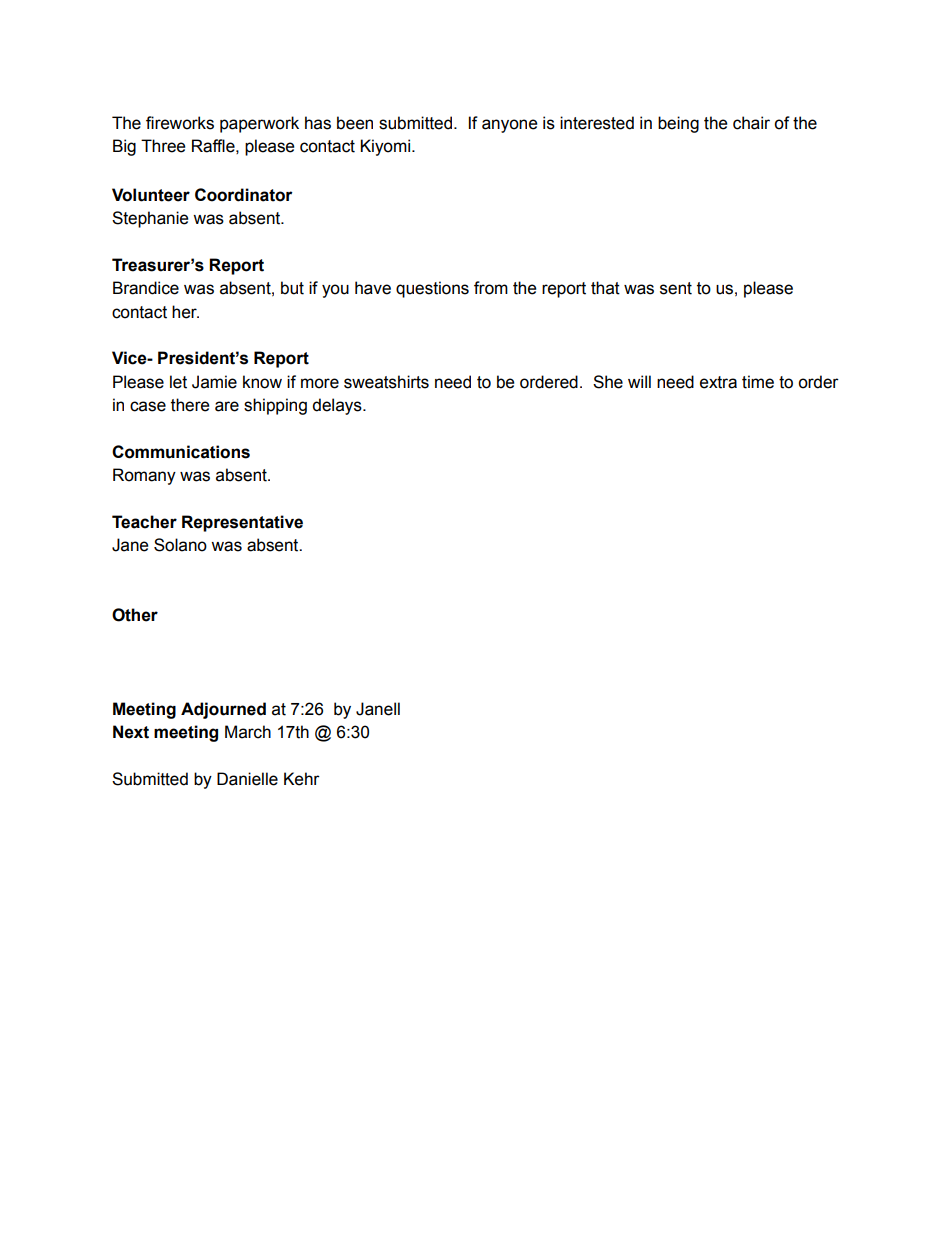  Describe the element at coordinates (292, 288) in the page. I see `but` at that location.
